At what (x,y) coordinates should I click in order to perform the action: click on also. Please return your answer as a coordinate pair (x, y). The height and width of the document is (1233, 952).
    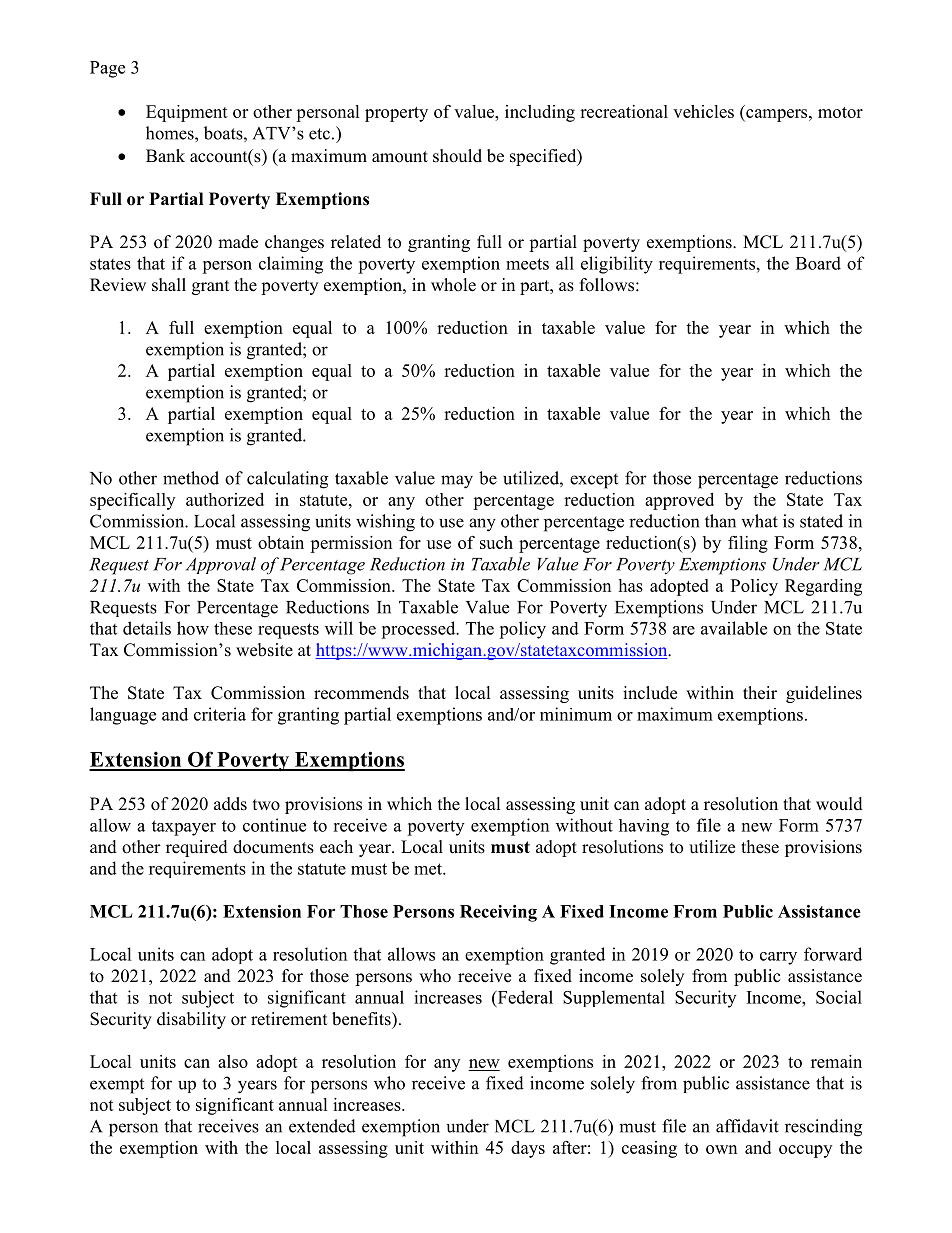
    Looking at the image, I should click on (233, 1061).
